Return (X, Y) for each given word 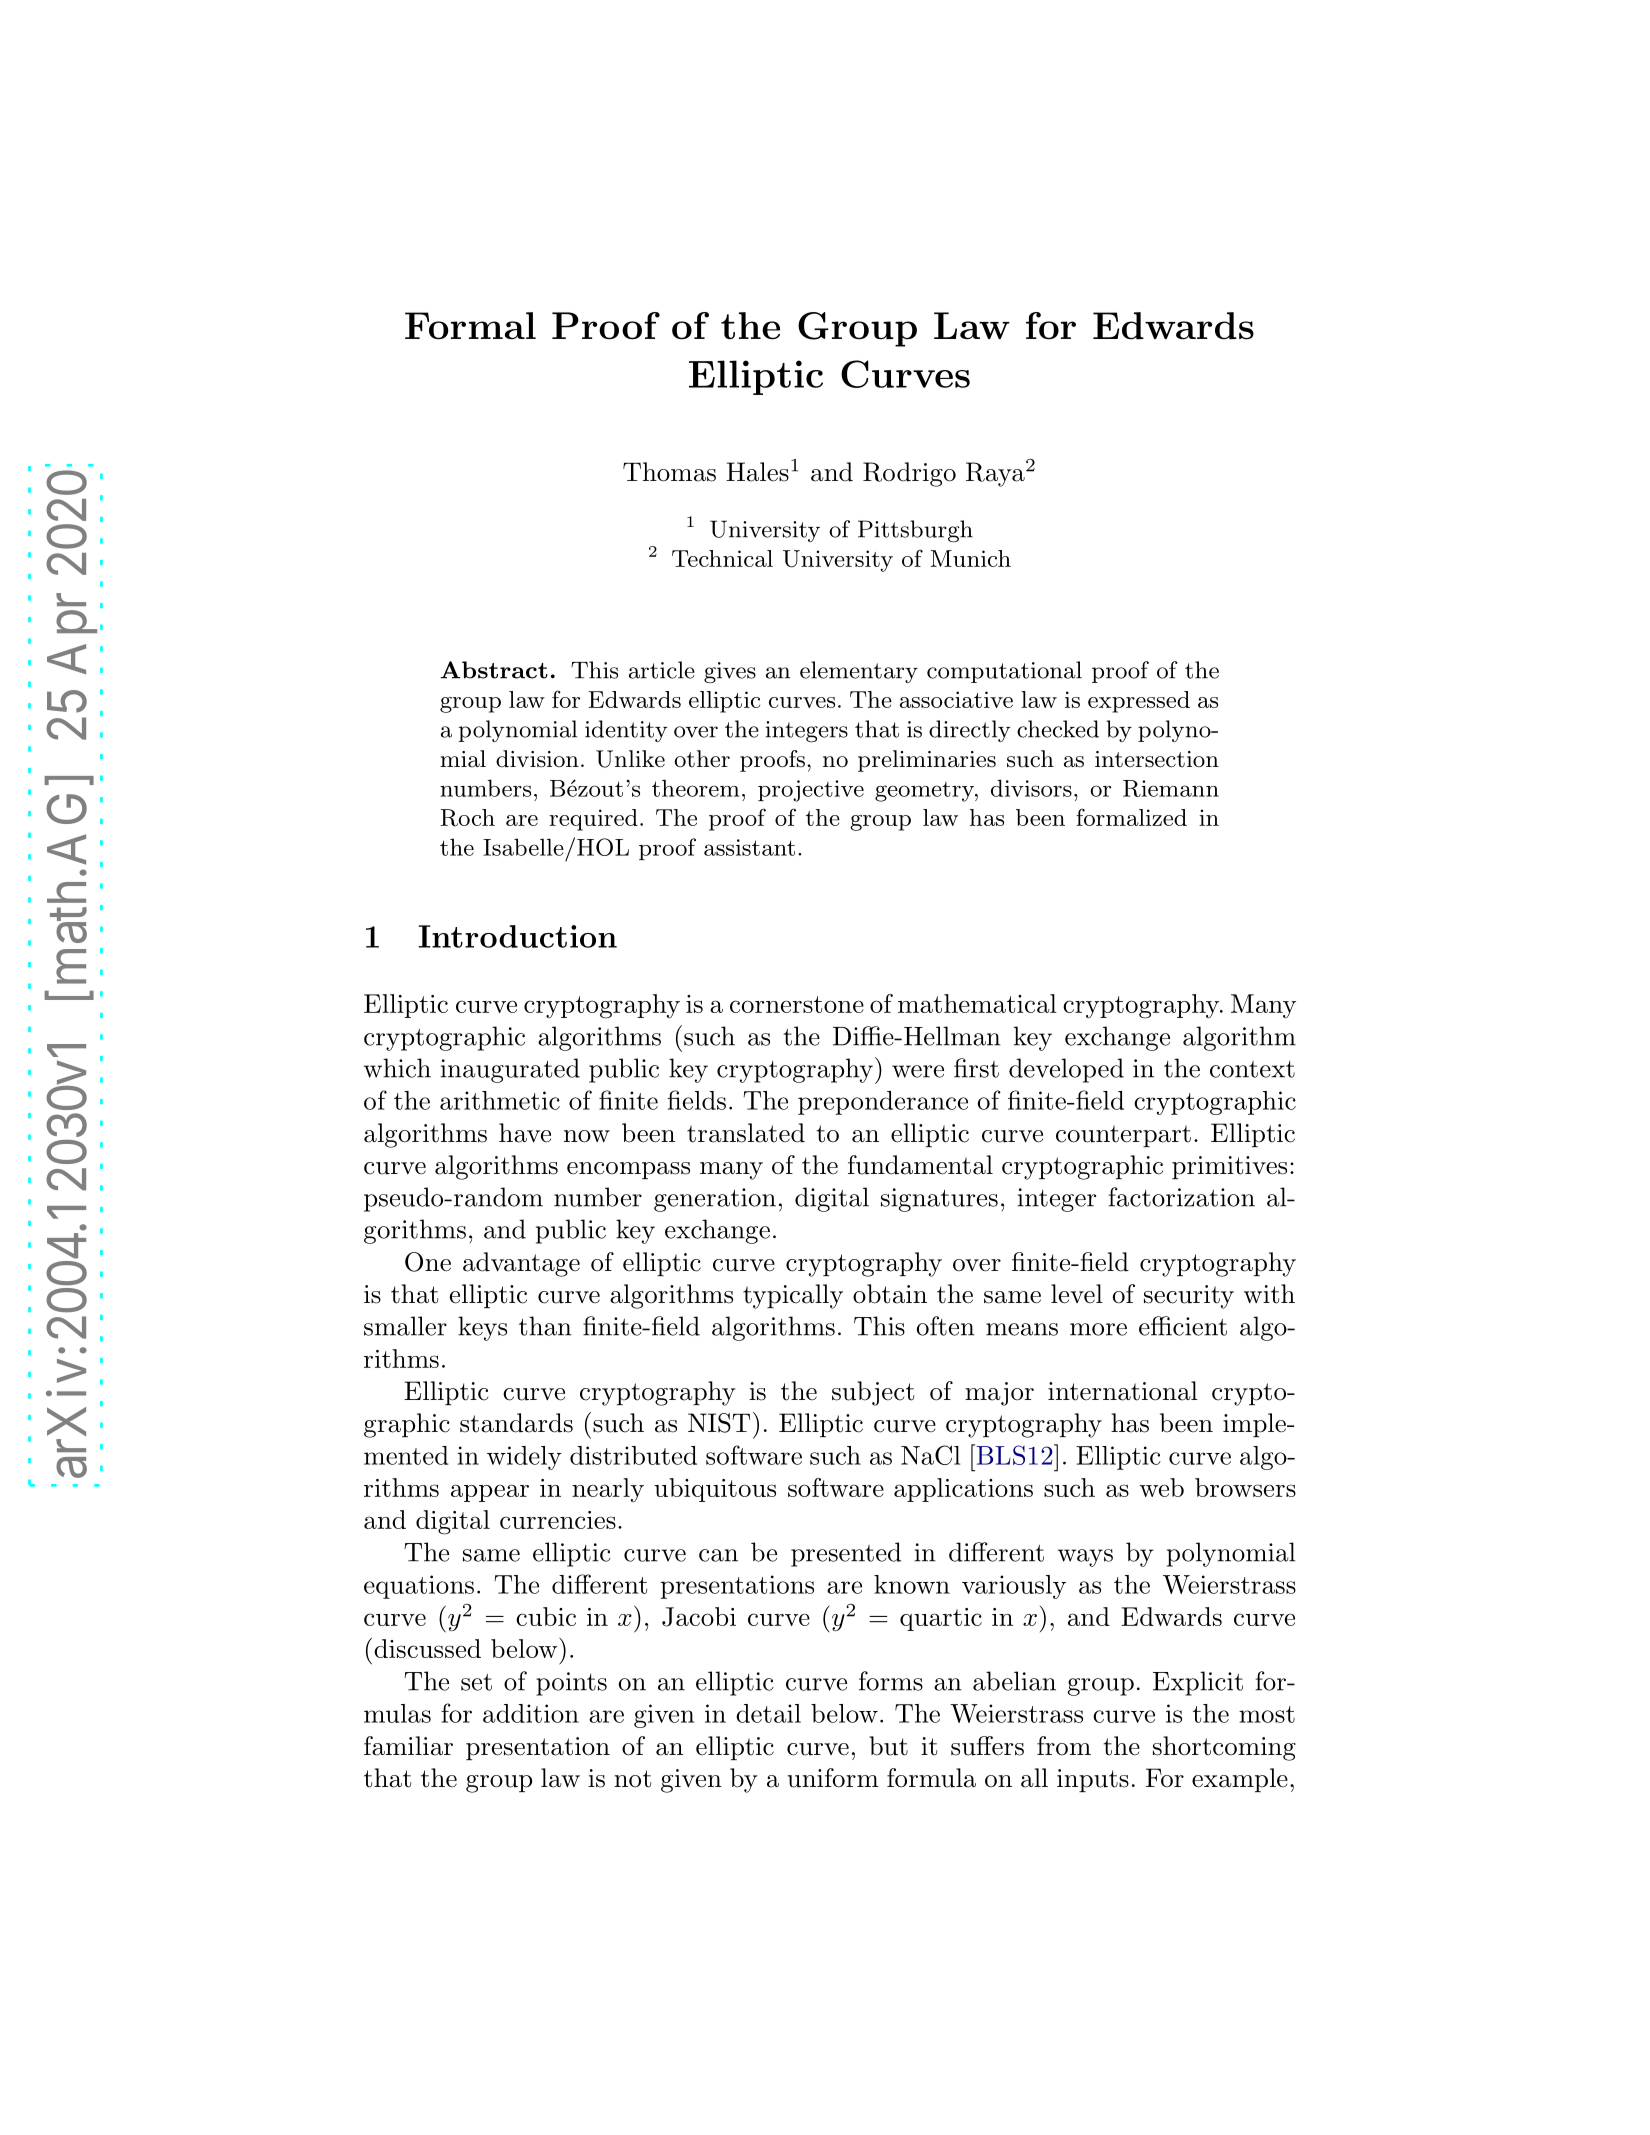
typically (793, 1296)
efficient (1183, 1326)
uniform (833, 1778)
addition (531, 1713)
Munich (971, 558)
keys (482, 1328)
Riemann (1171, 788)
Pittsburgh (915, 531)
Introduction (517, 936)
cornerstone (797, 1004)
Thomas (669, 472)
